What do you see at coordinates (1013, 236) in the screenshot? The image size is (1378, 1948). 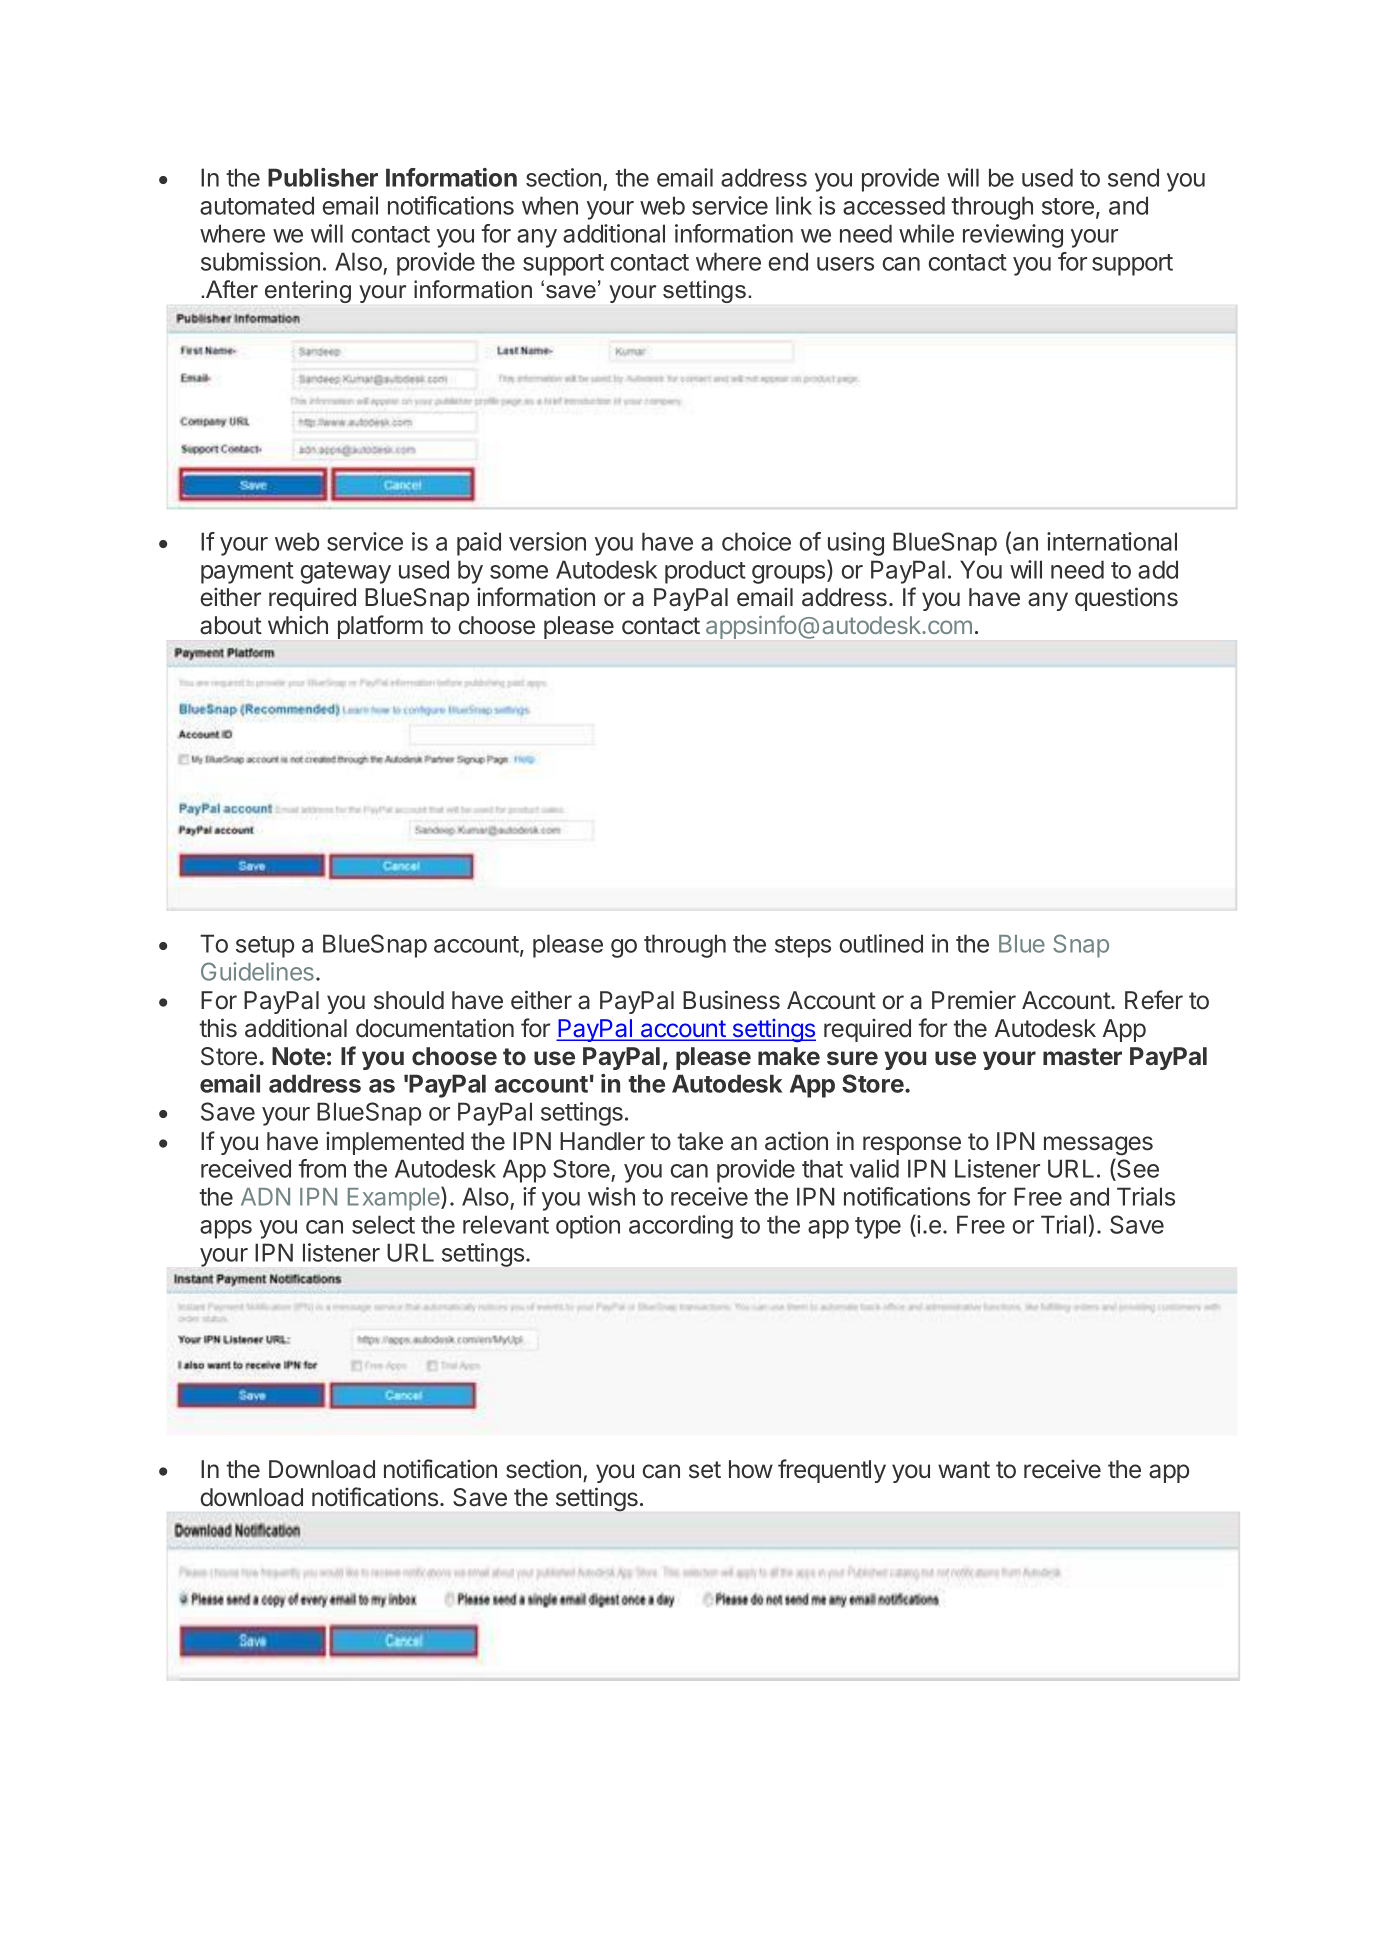 I see `reviewing` at bounding box center [1013, 236].
